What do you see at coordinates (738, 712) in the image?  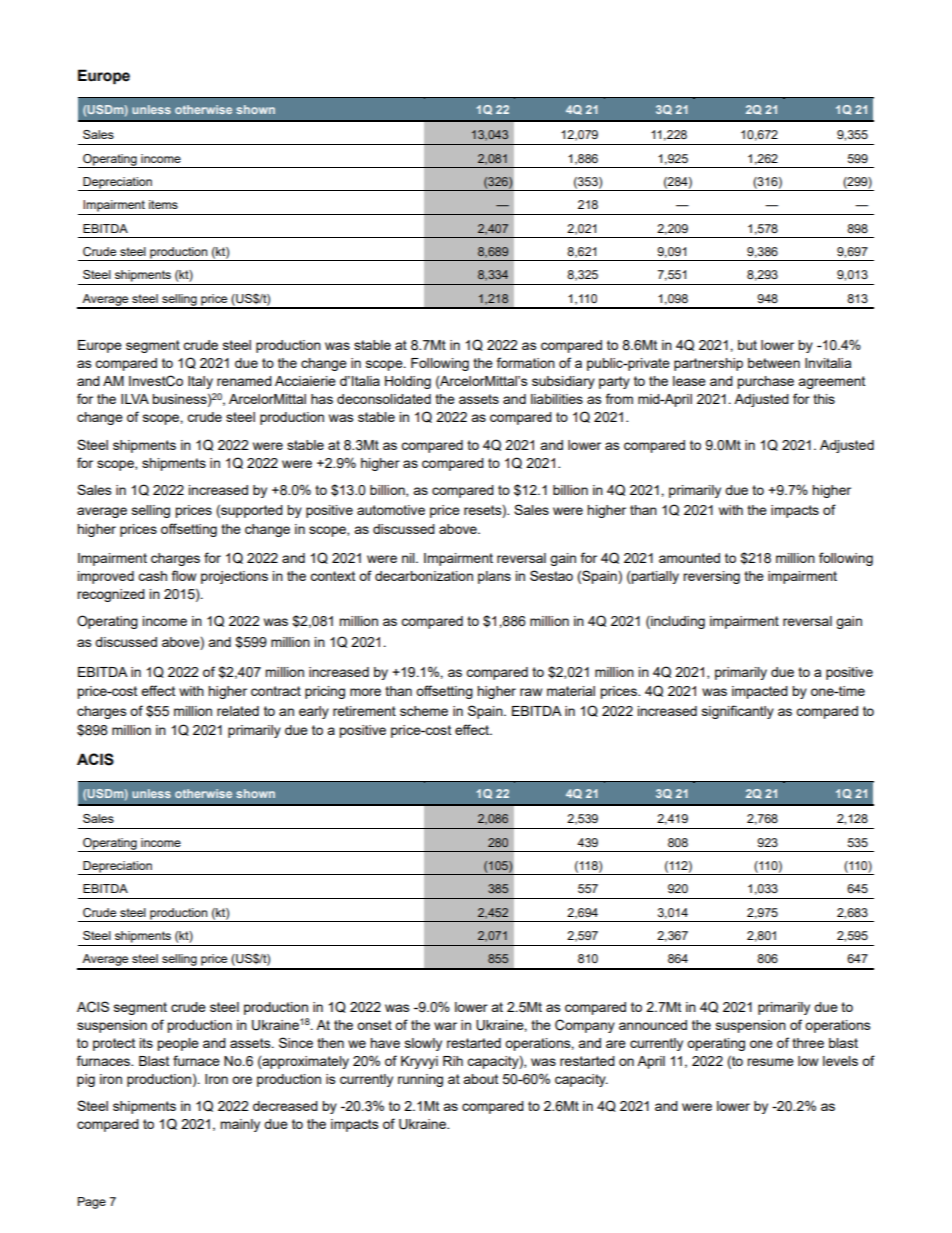 I see `significantly` at bounding box center [738, 712].
